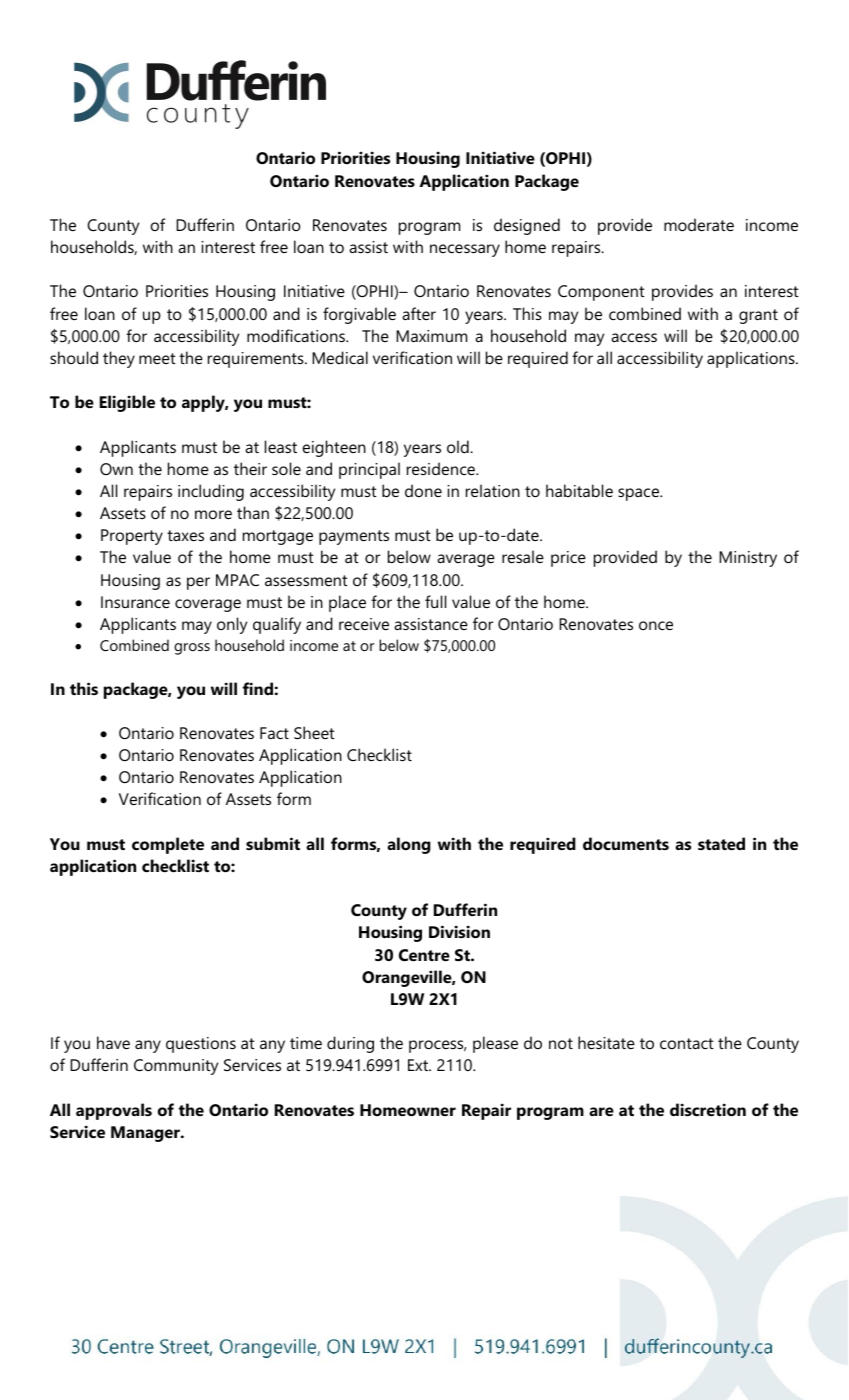 The image size is (849, 1400). What do you see at coordinates (157, 358) in the screenshot?
I see `meet` at bounding box center [157, 358].
